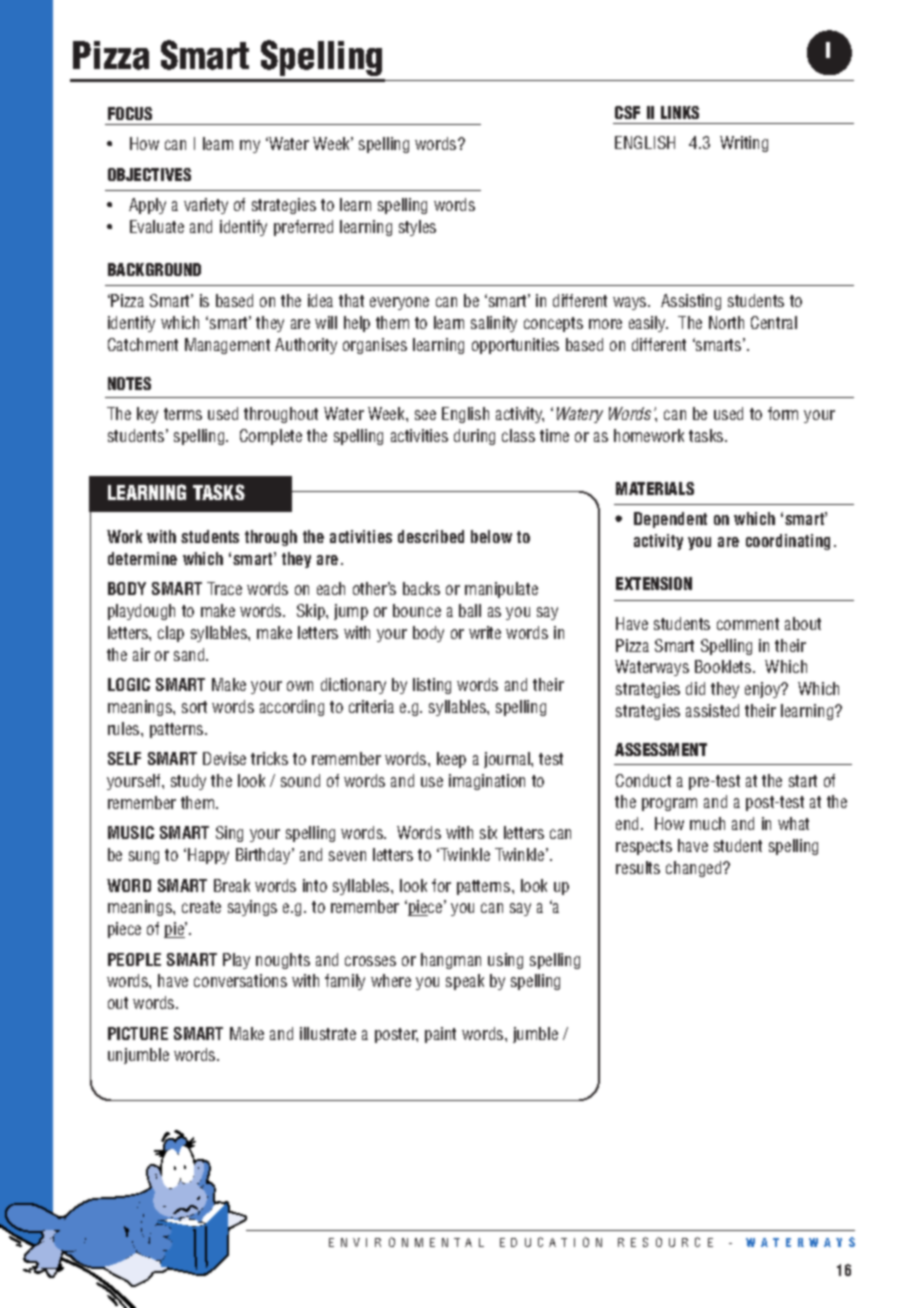  Describe the element at coordinates (654, 583) in the screenshot. I see `EXTENSION` at that location.
